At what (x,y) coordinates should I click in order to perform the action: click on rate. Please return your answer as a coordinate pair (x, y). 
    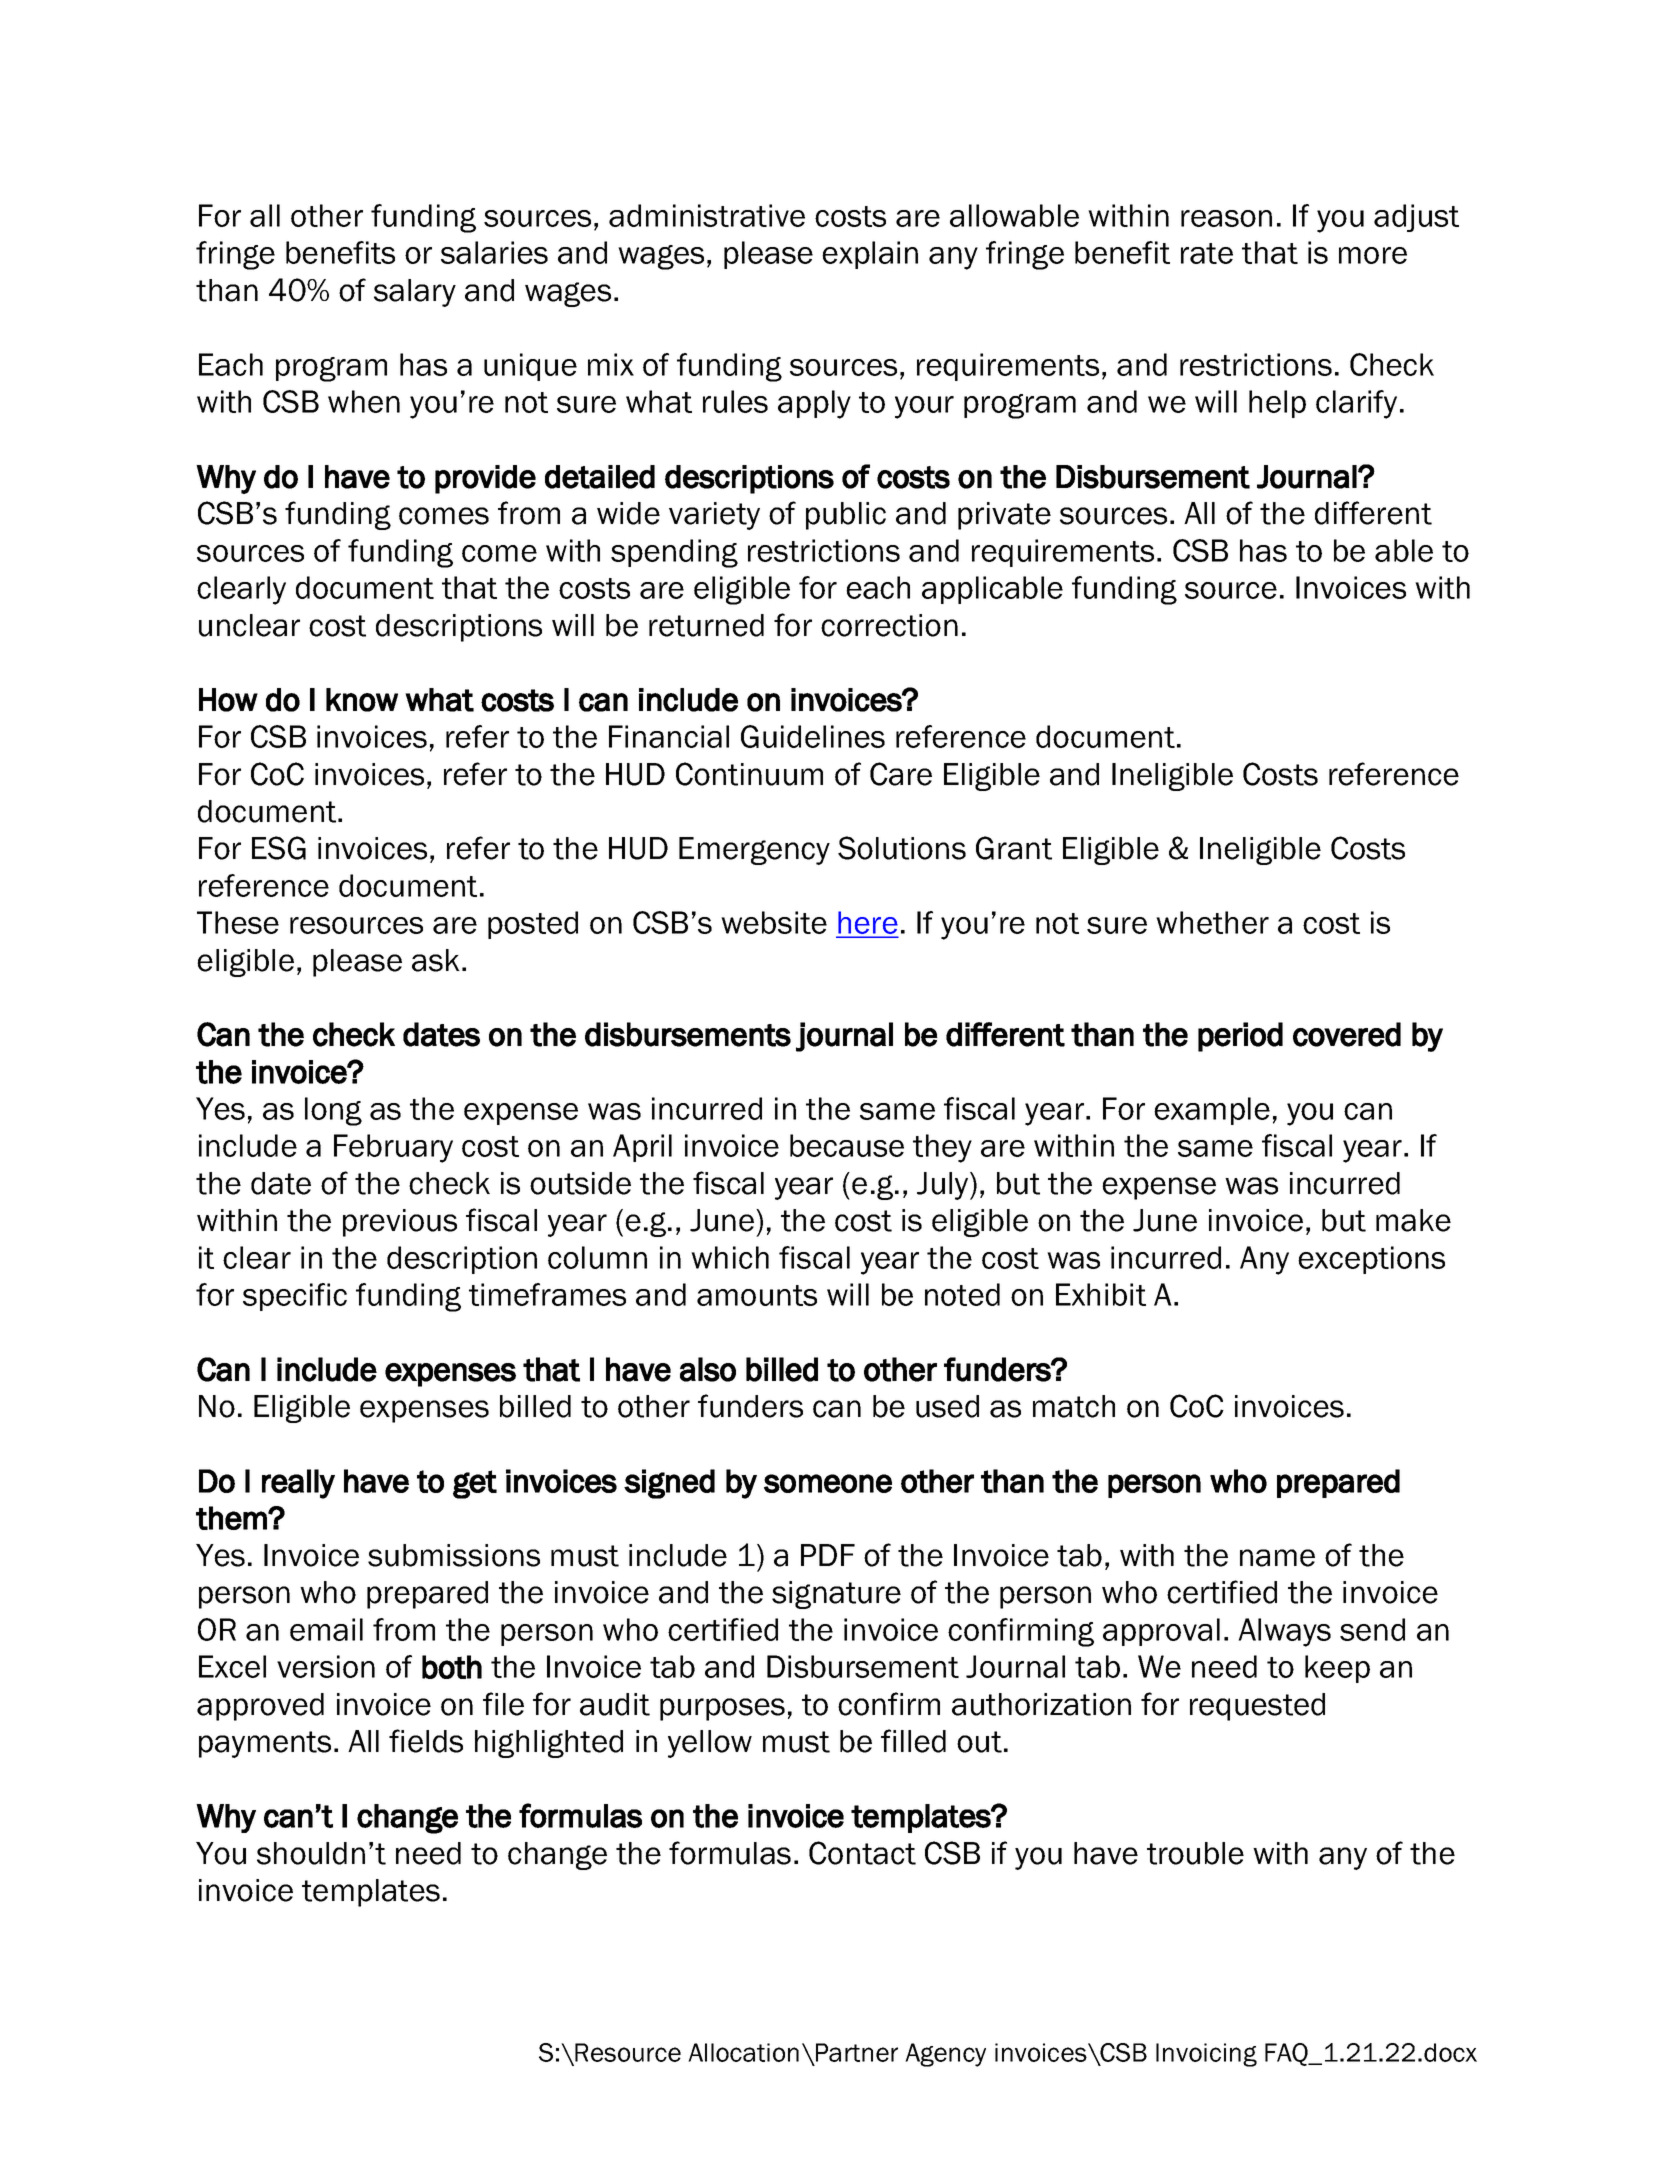
    Looking at the image, I should click on (1207, 253).
